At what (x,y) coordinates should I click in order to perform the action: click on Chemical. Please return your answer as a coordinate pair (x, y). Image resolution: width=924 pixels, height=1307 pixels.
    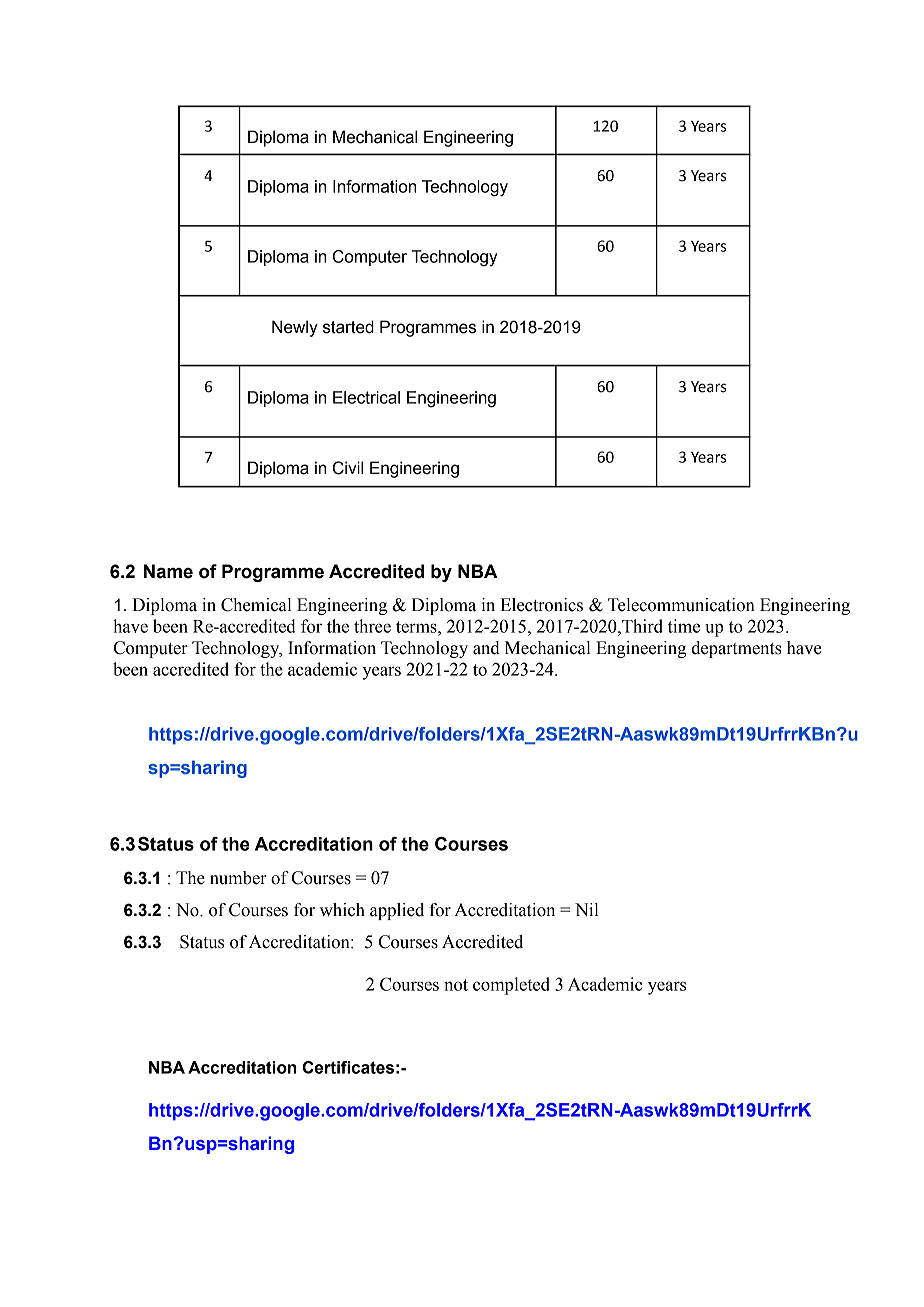
    Looking at the image, I should click on (256, 605).
